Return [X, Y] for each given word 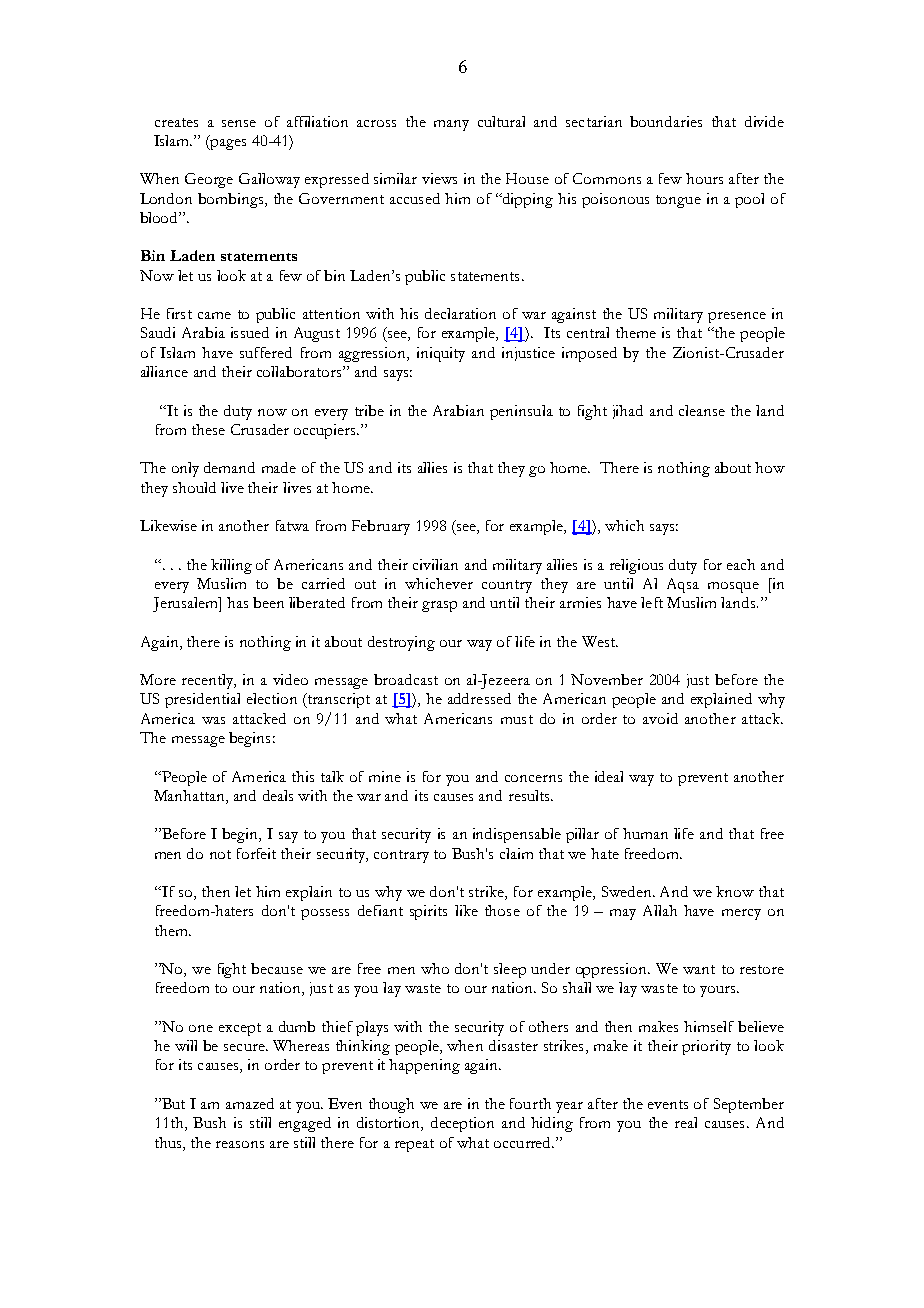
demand [229, 467]
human [645, 833]
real [686, 1122]
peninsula [521, 412]
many [451, 125]
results [530, 795]
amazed [250, 1103]
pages [227, 143]
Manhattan [190, 795]
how [770, 467]
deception [462, 1124]
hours [704, 178]
